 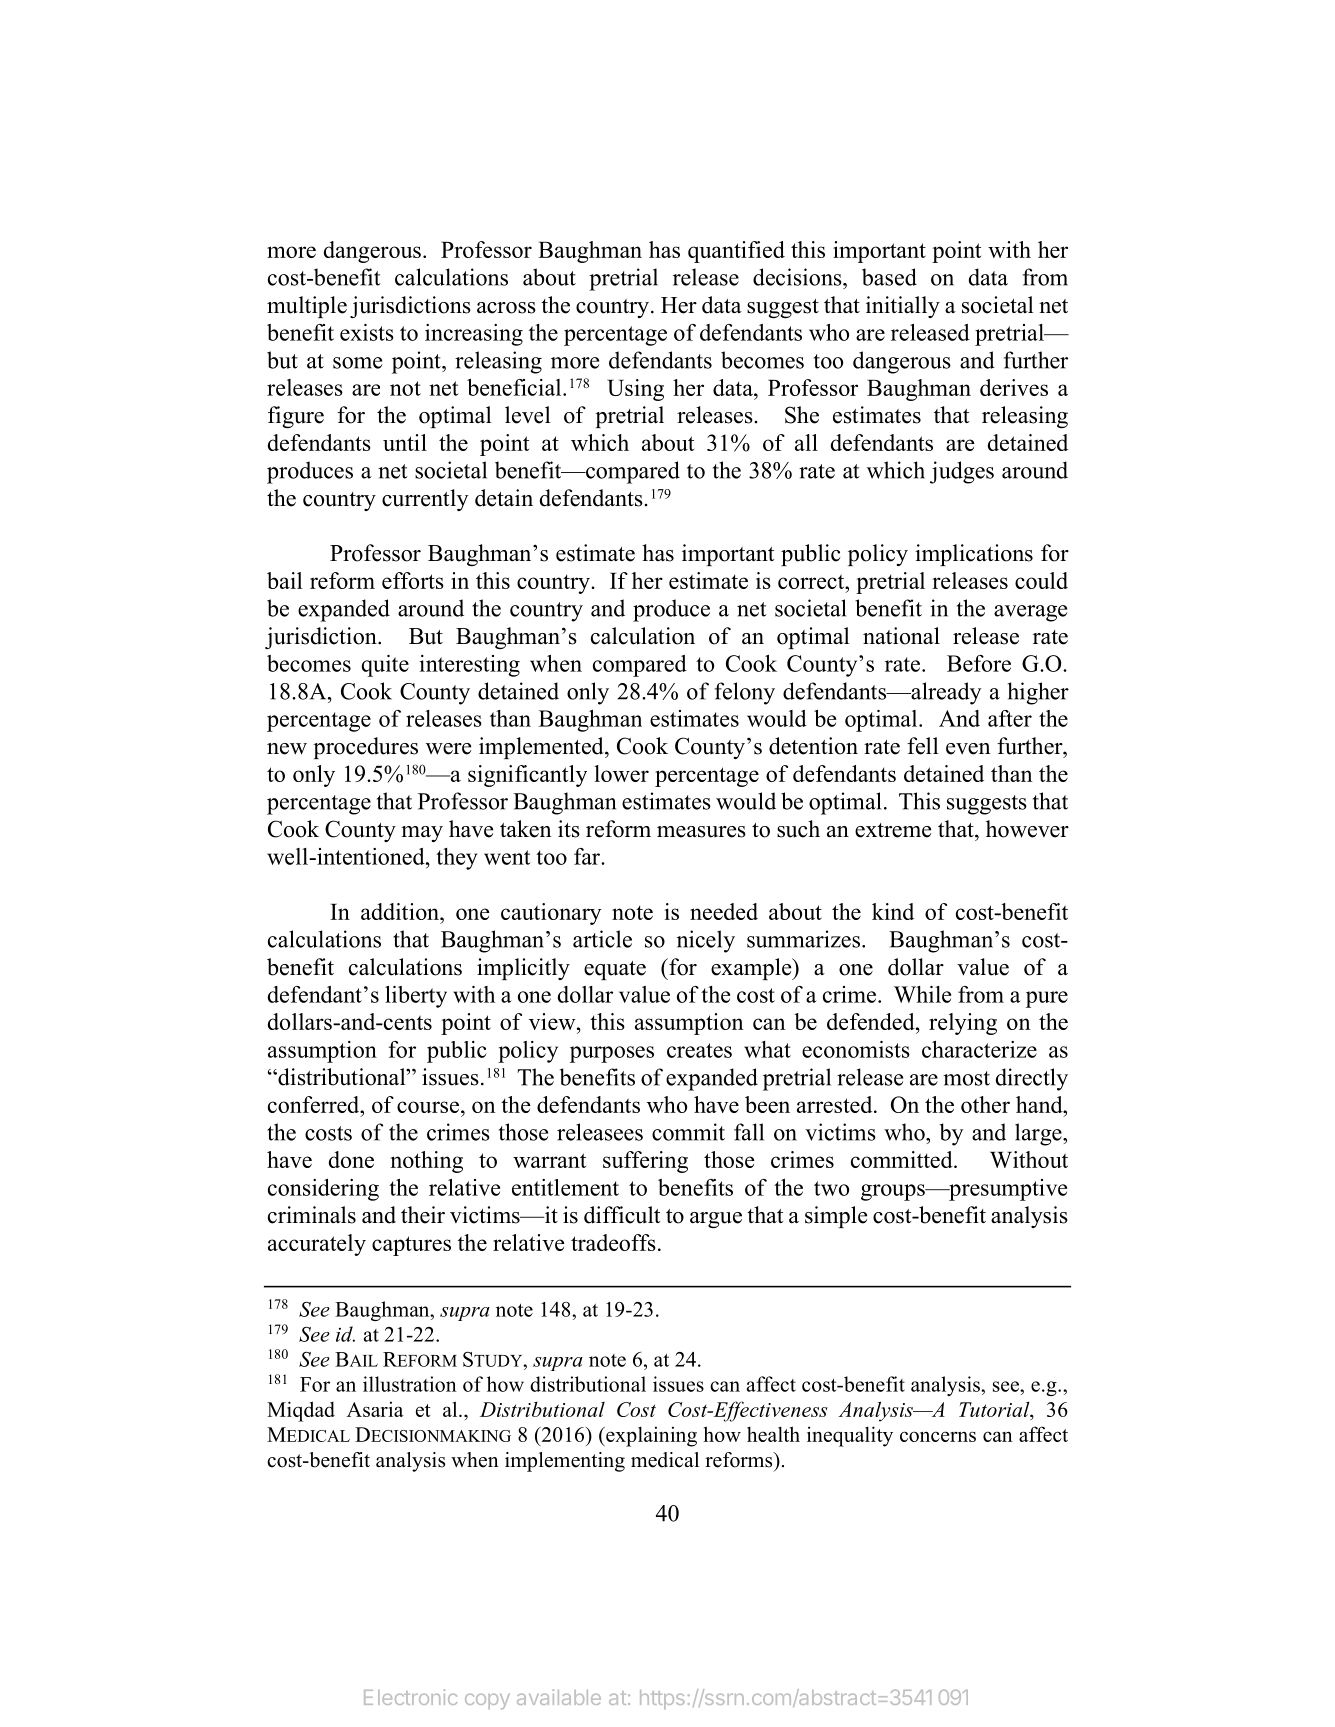 What do you see at coordinates (995, 1409) in the screenshot?
I see `Tutorial` at bounding box center [995, 1409].
